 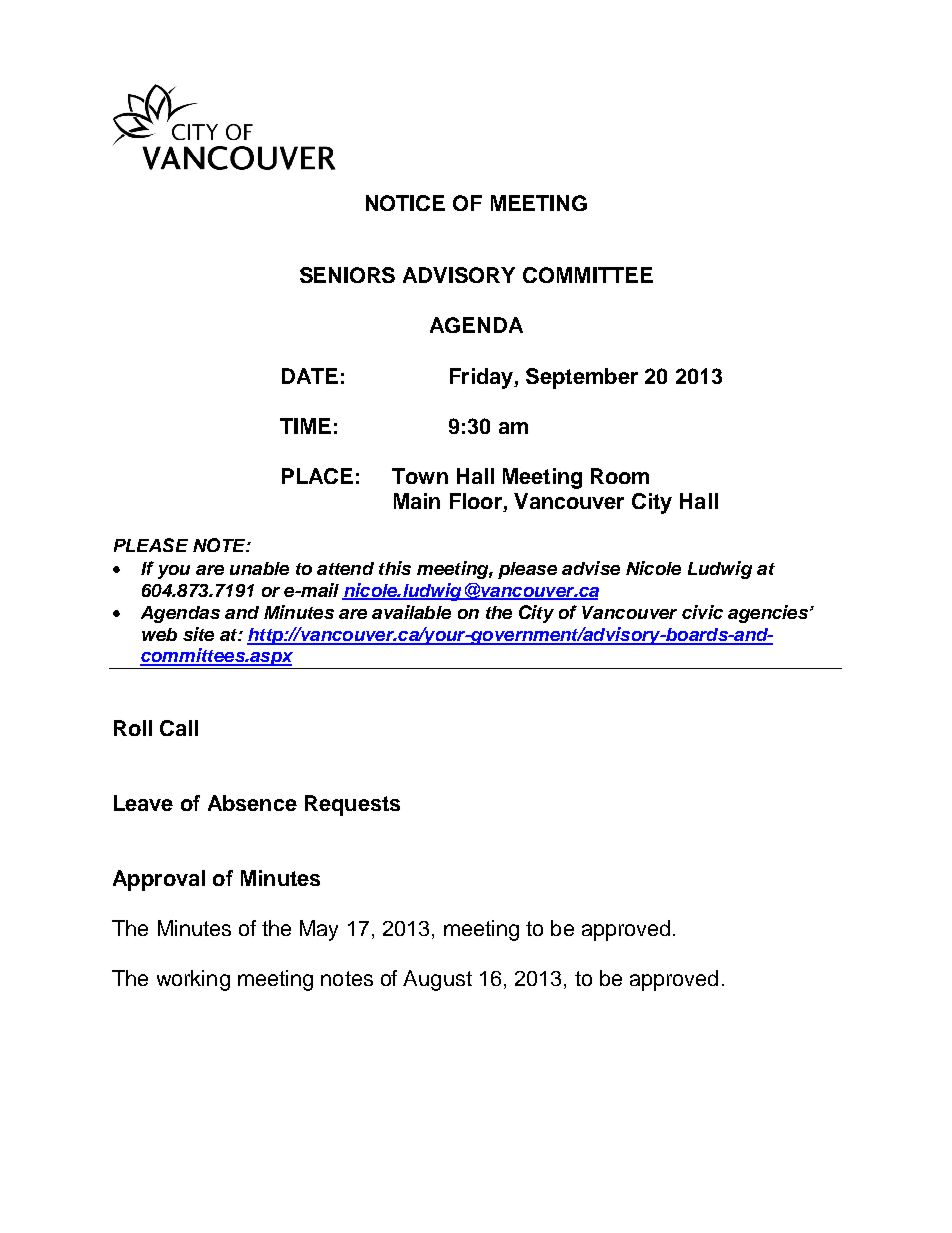 I want to click on September, so click(x=582, y=378).
